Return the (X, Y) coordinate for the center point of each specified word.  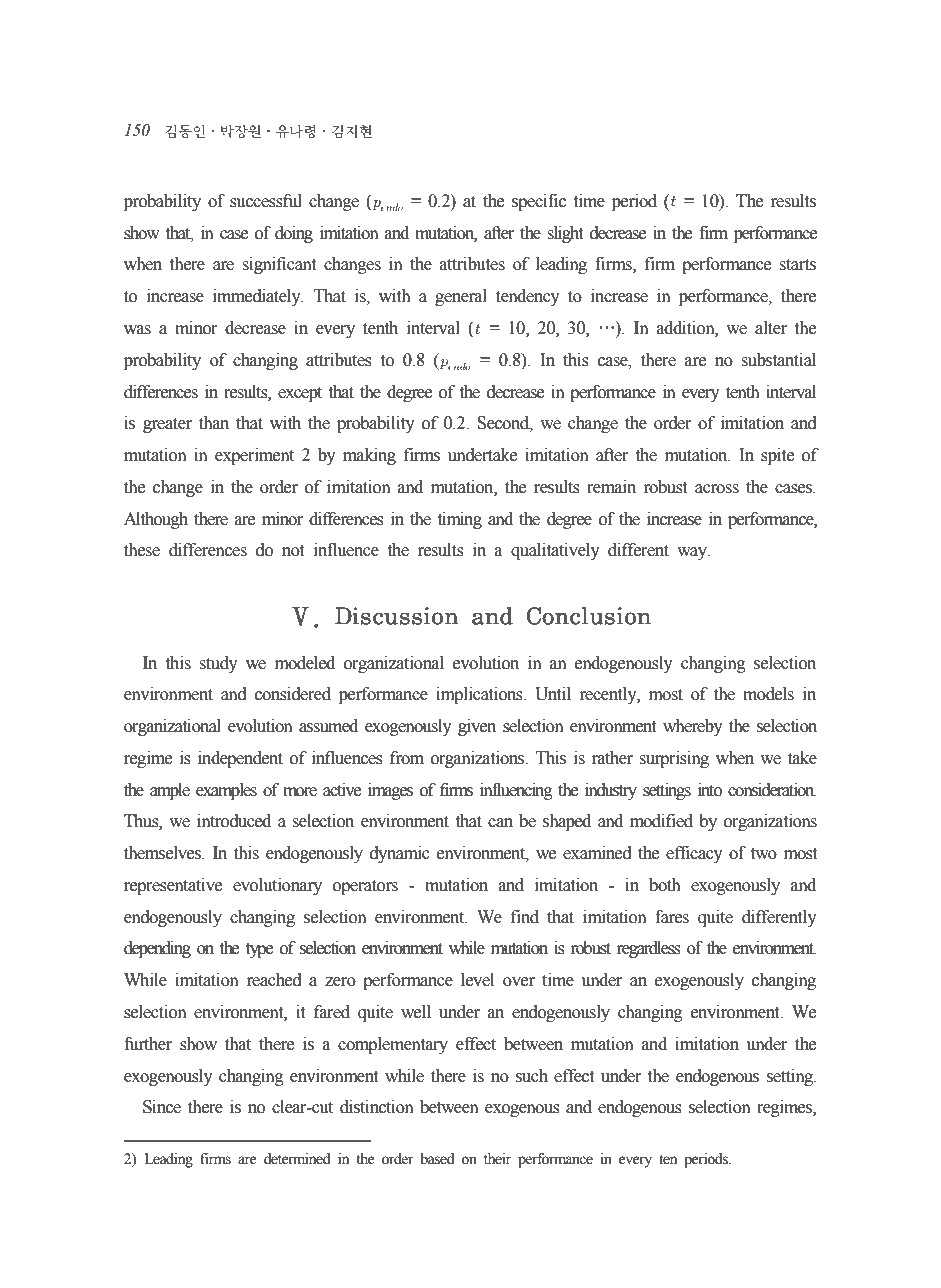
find (525, 917)
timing (460, 520)
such (532, 1076)
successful (266, 201)
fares (672, 917)
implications (480, 695)
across (717, 489)
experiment (254, 456)
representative (173, 886)
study (218, 664)
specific (539, 202)
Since (162, 1107)
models (768, 694)
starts (797, 265)
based (437, 1159)
